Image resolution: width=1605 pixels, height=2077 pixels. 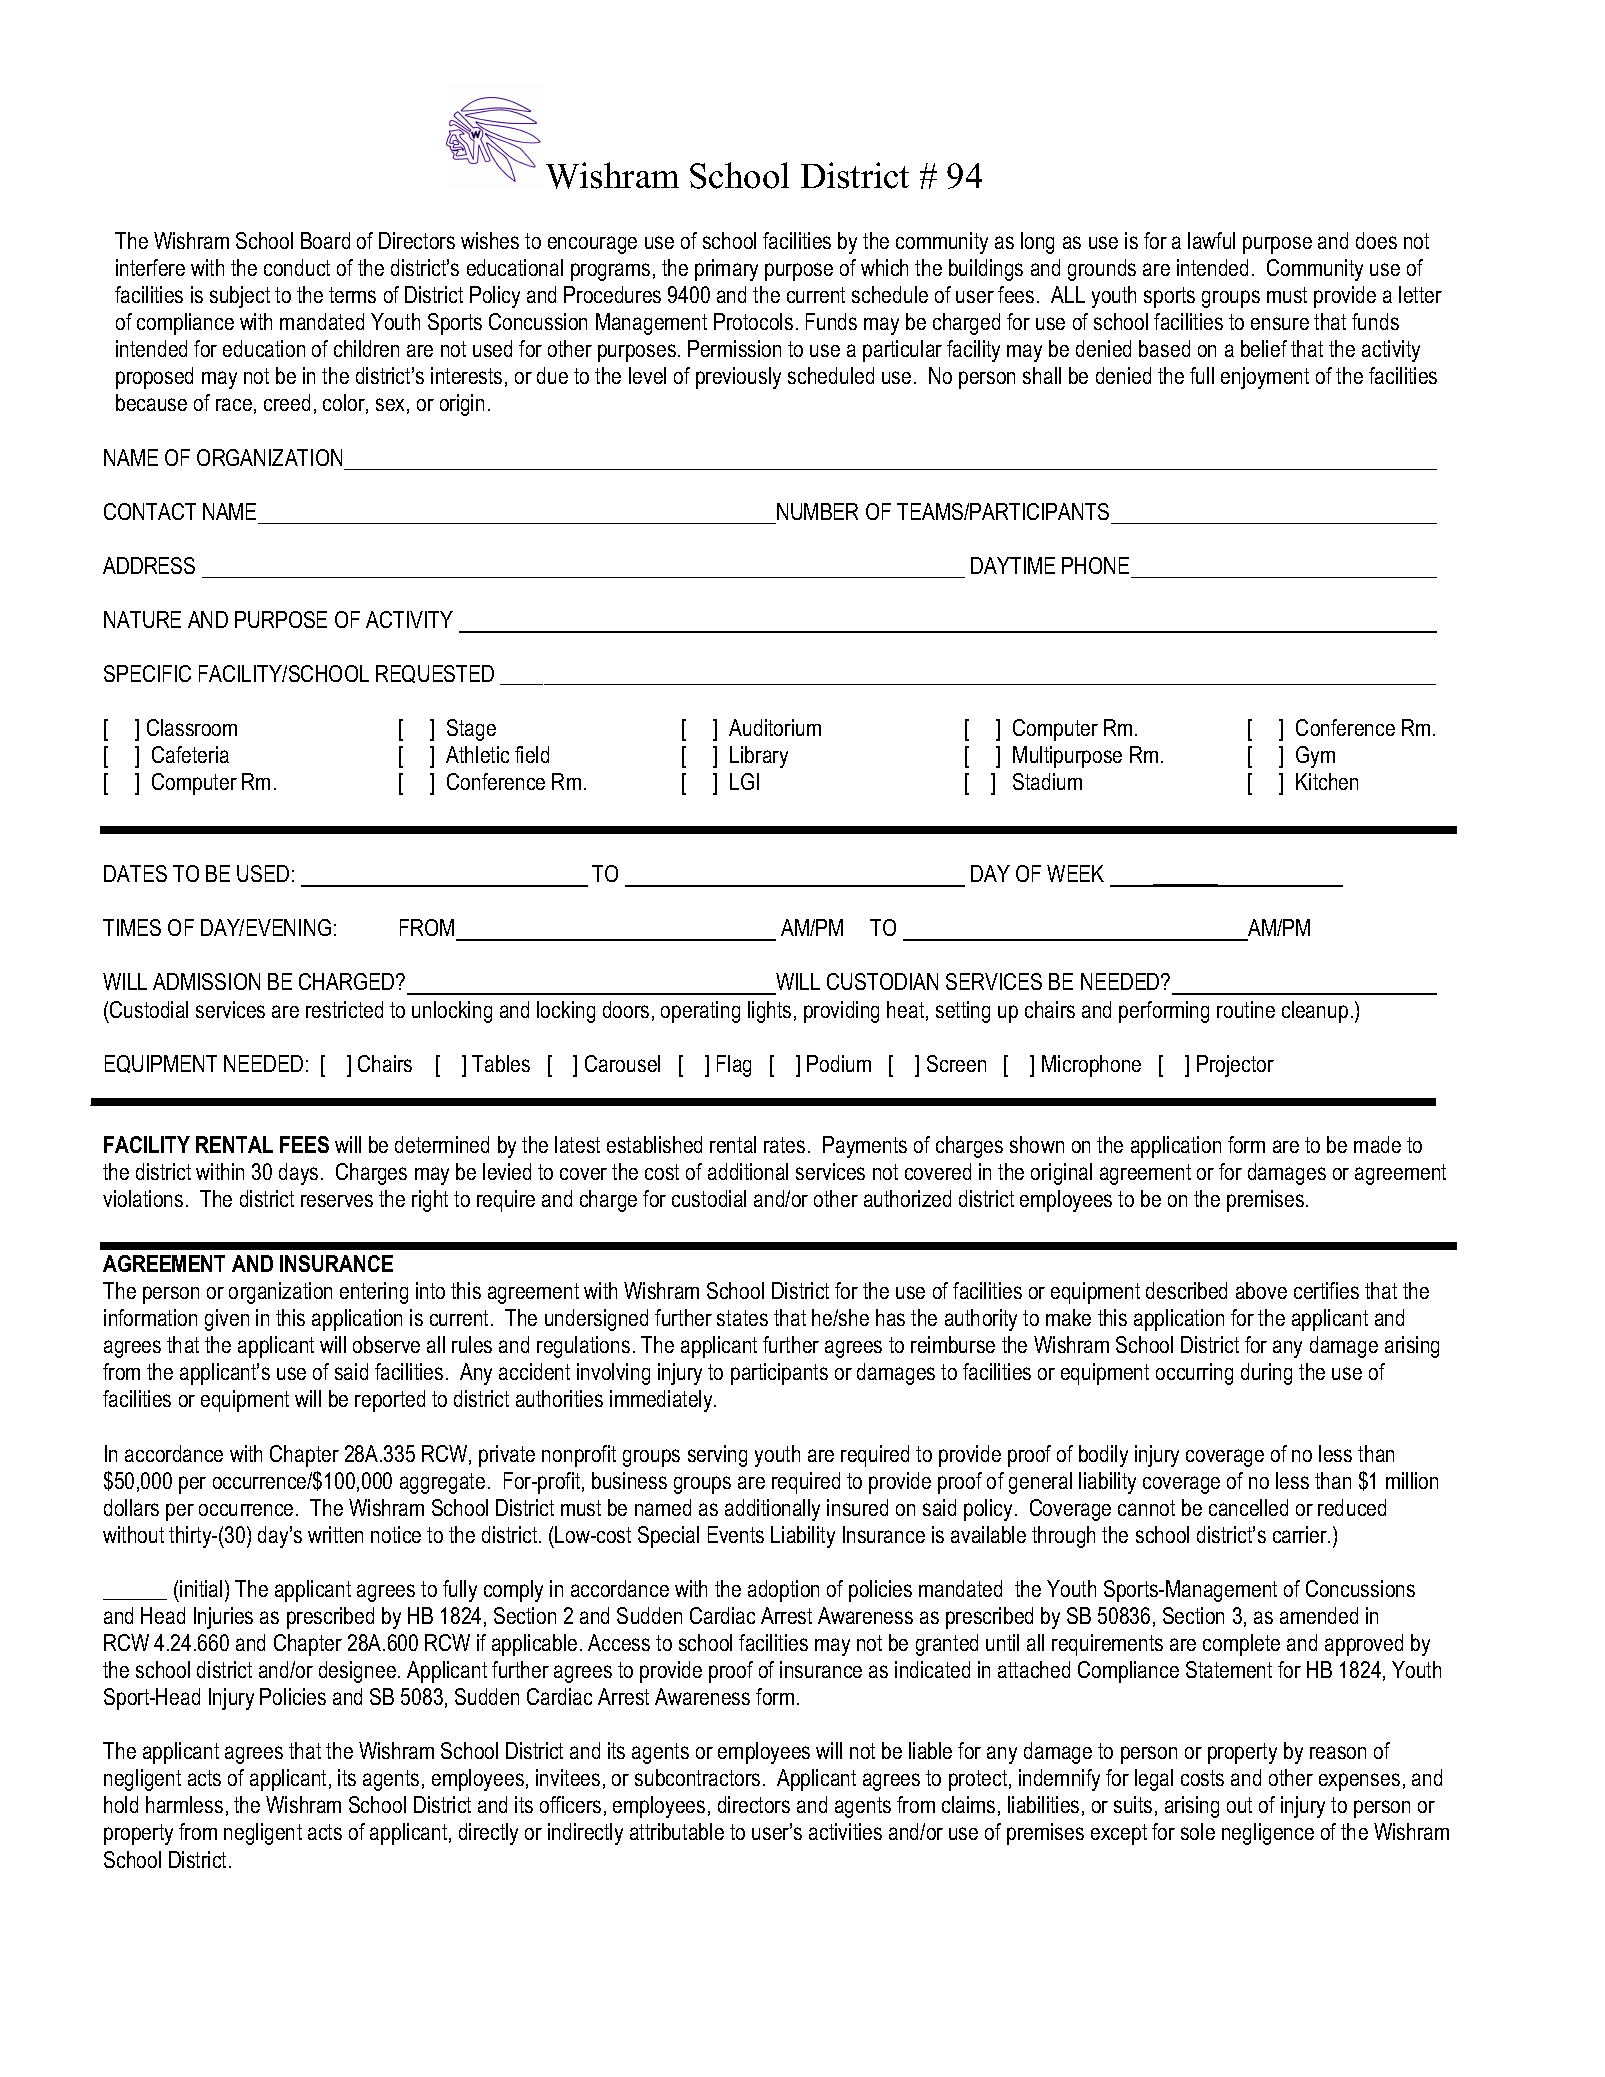 I want to click on LGI, so click(x=744, y=781).
